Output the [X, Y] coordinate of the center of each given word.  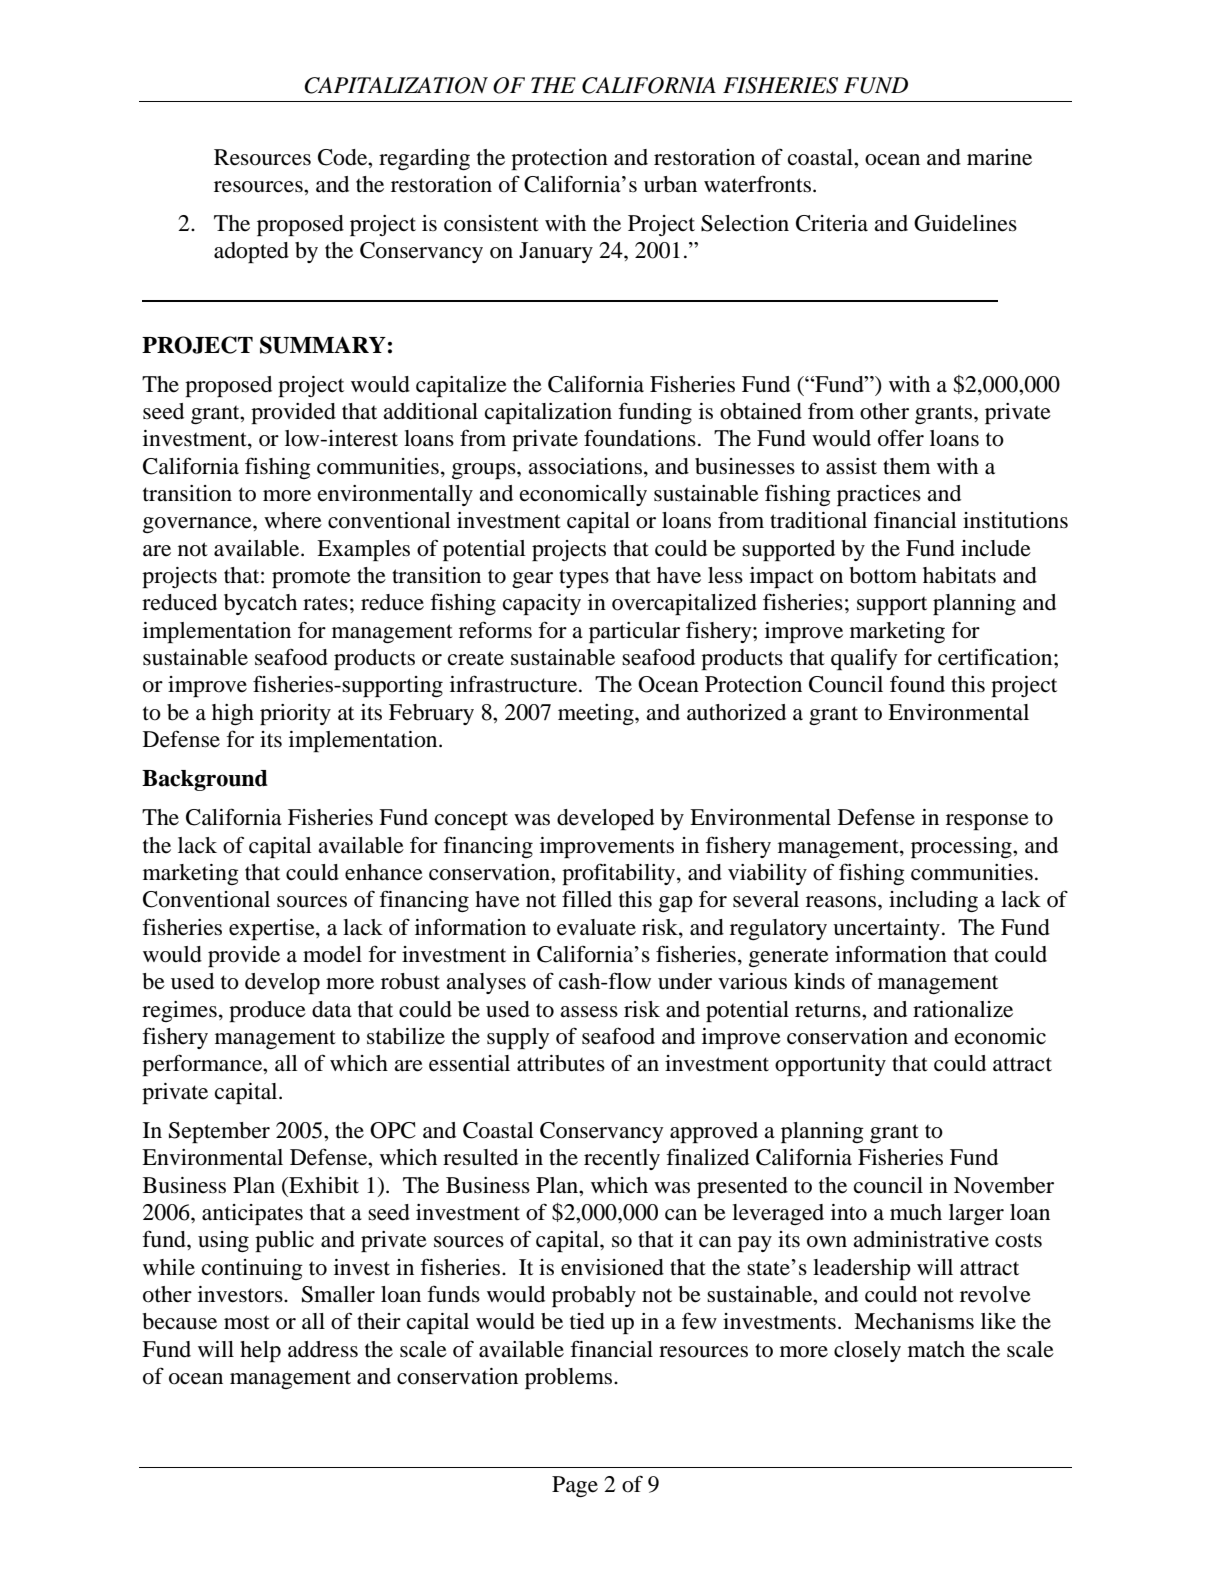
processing [962, 847]
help [260, 1351]
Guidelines [965, 223]
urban [670, 184]
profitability [620, 874]
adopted [251, 252]
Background [205, 780]
